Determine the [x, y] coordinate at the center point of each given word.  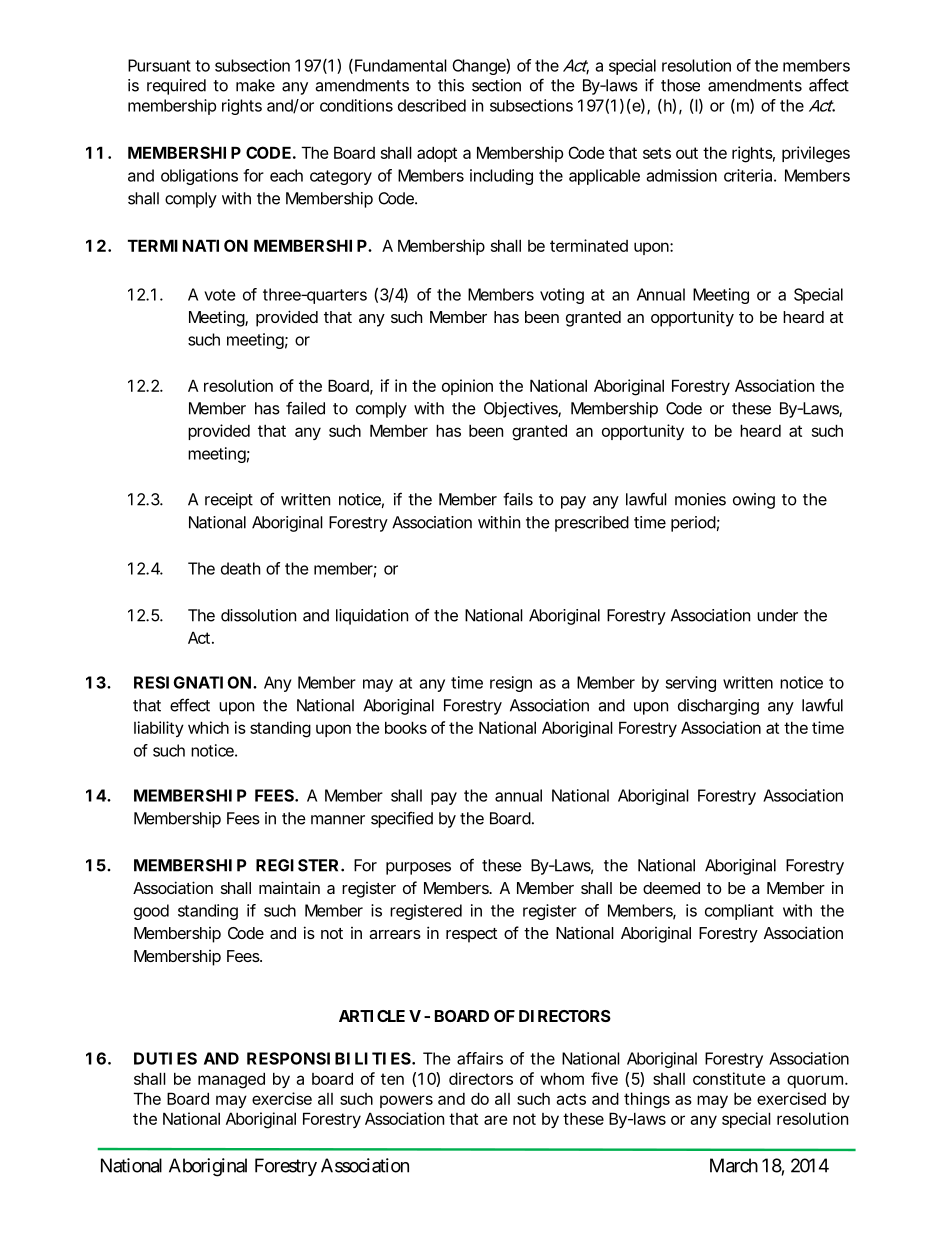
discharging [718, 707]
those [680, 85]
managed [231, 1080]
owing [754, 501]
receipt [229, 501]
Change [479, 67]
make [255, 85]
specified [402, 819]
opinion [467, 387]
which [208, 727]
